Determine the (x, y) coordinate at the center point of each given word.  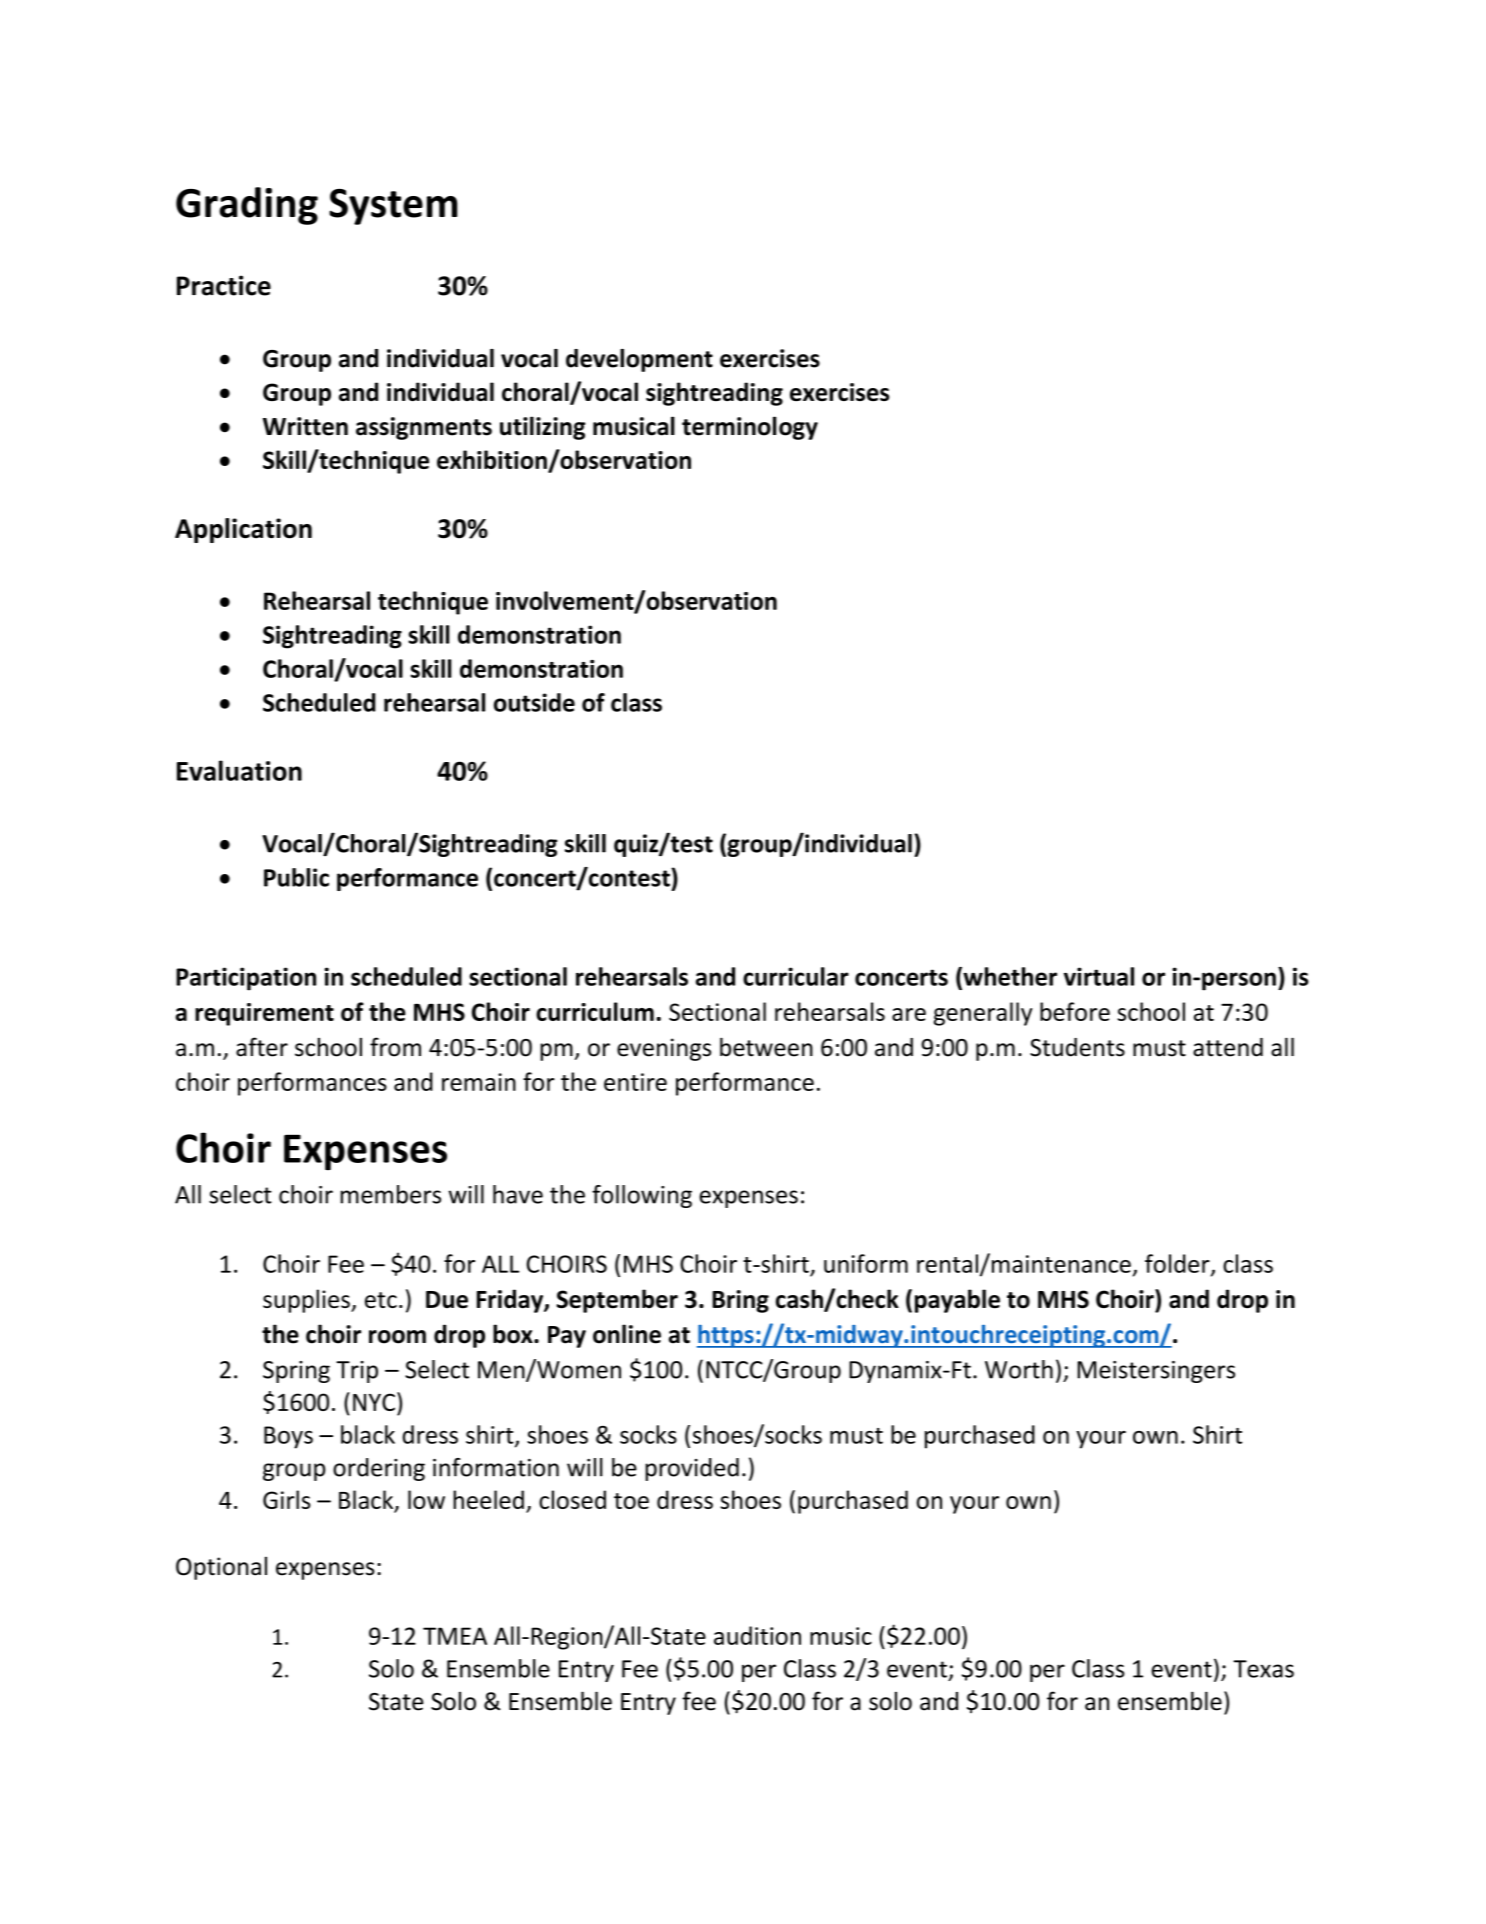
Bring (740, 1301)
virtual (1099, 976)
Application (243, 530)
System (393, 207)
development (639, 360)
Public (296, 877)
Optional (221, 1568)
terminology (750, 428)
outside (534, 702)
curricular (796, 976)
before (1075, 1011)
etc (381, 1300)
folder (1178, 1264)
